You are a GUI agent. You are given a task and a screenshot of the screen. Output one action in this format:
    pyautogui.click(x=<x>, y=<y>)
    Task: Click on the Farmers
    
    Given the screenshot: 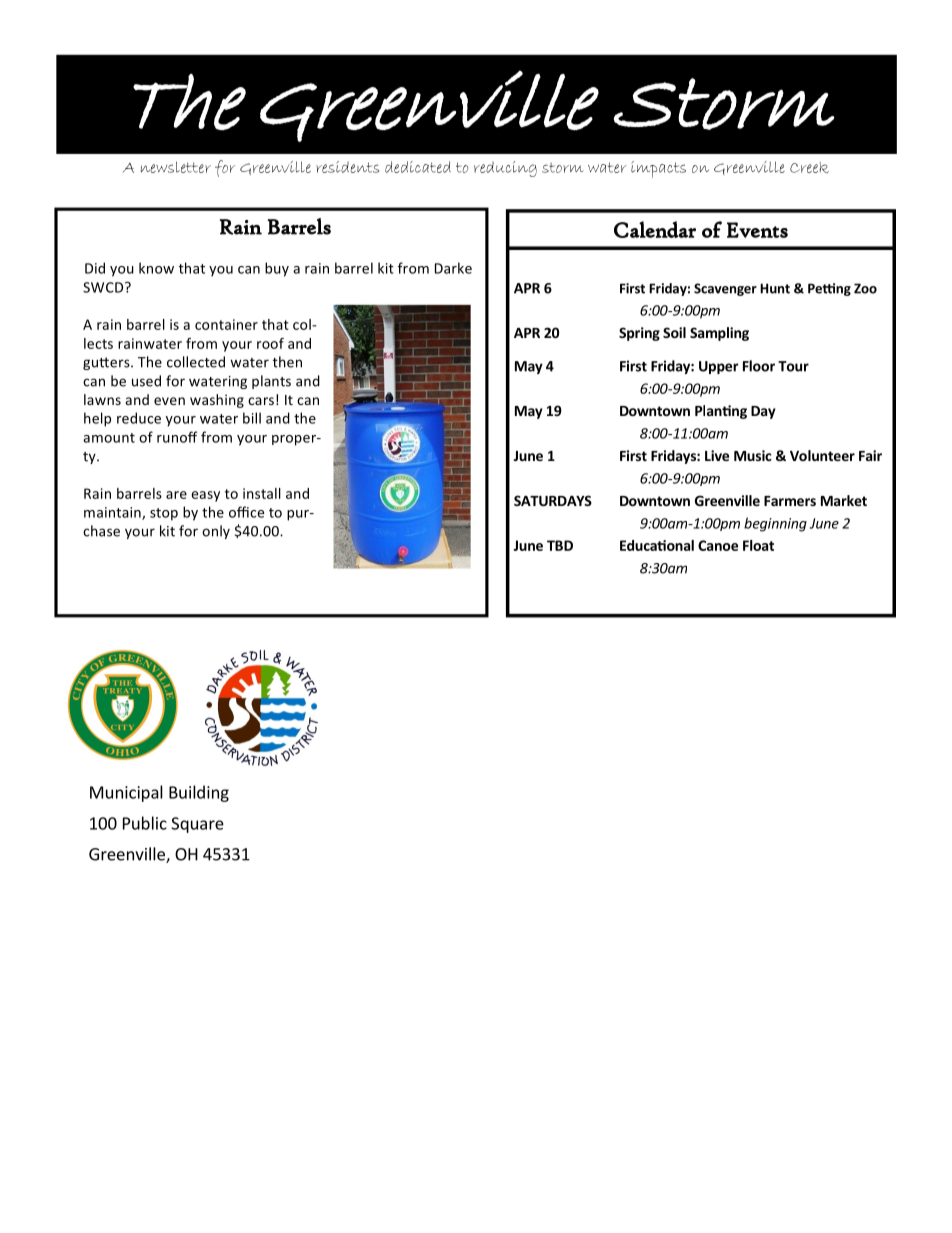 What is the action you would take?
    pyautogui.click(x=790, y=501)
